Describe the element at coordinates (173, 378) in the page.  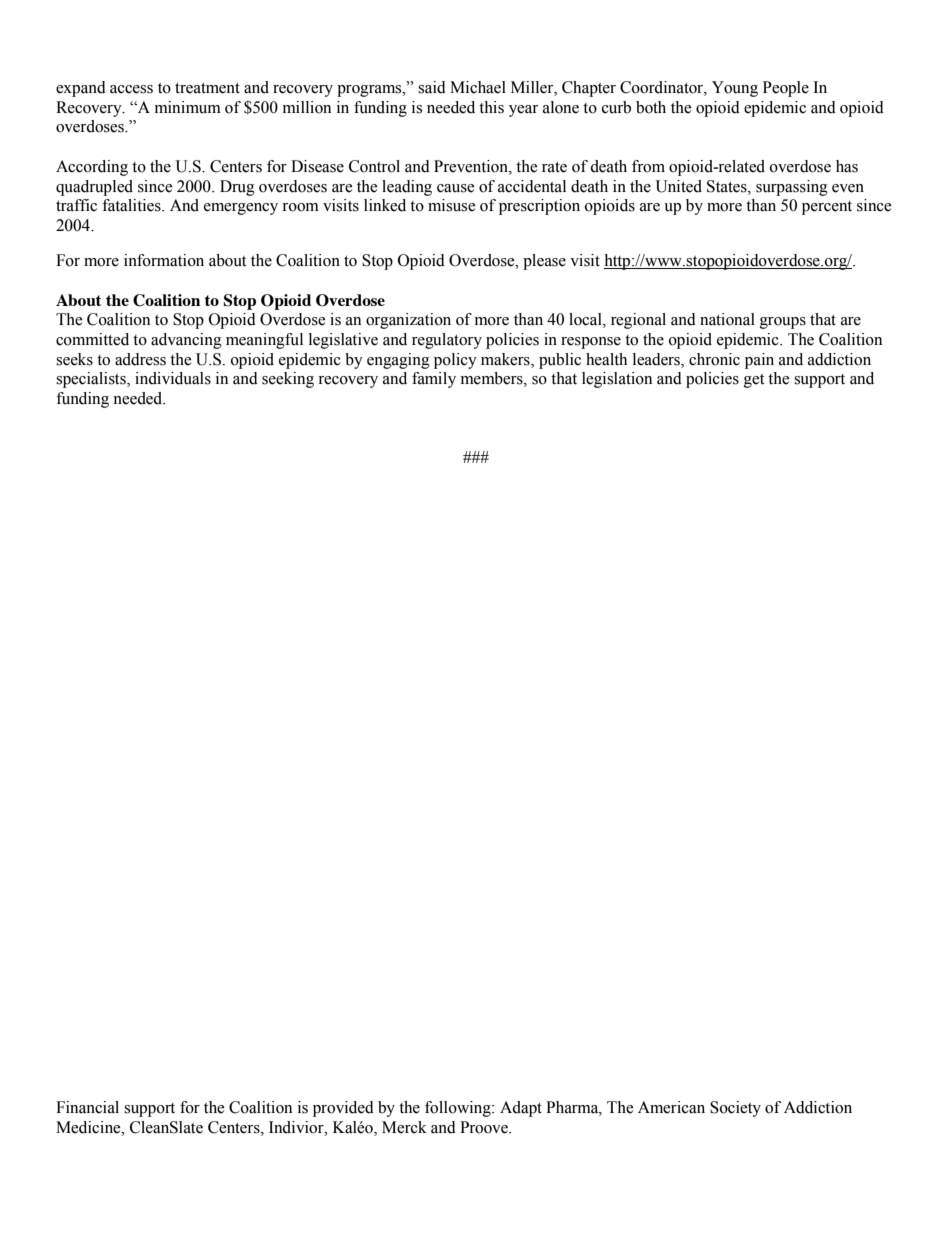
I see `individuals` at that location.
